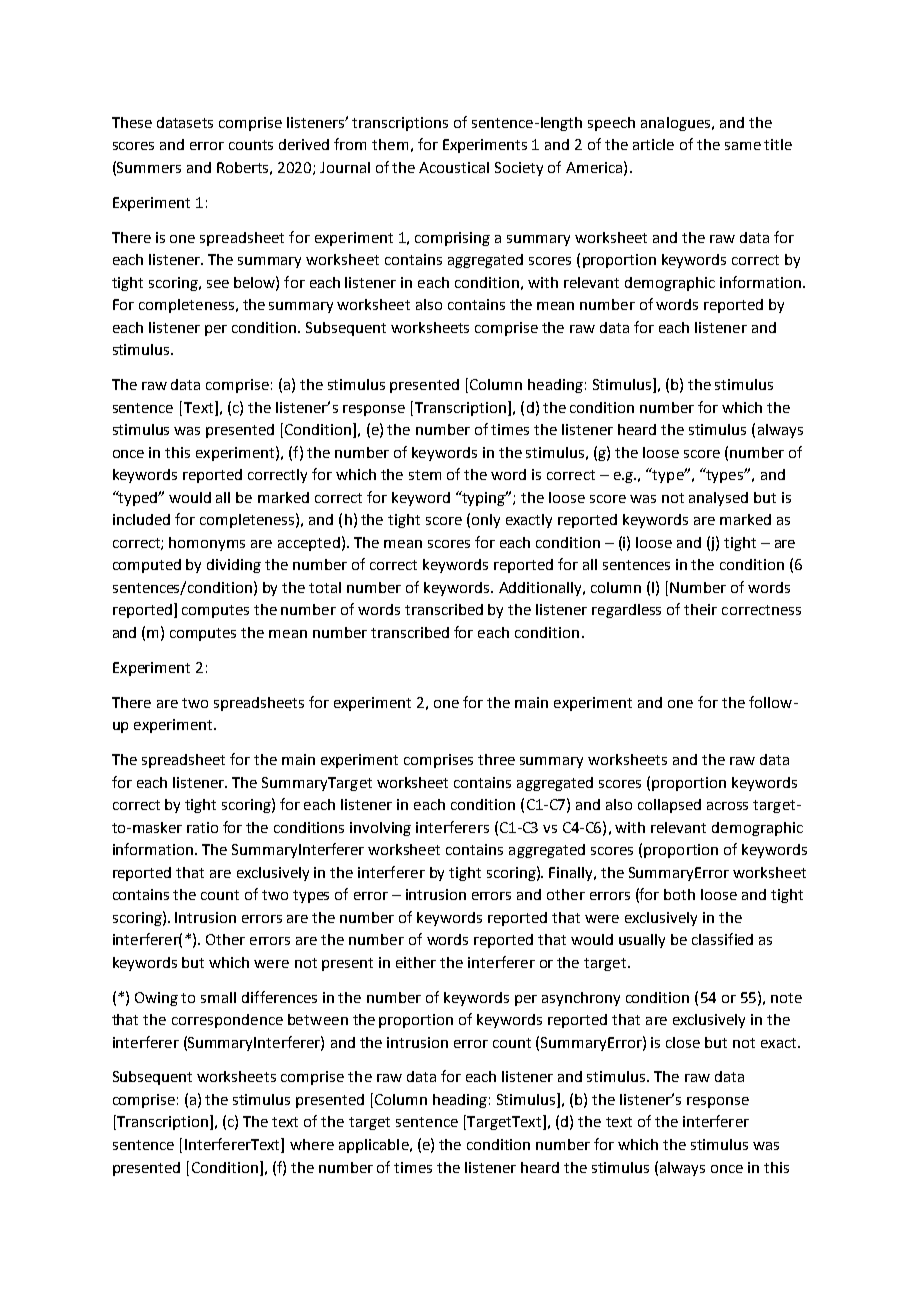 This document has width=924, height=1307. What do you see at coordinates (718, 499) in the document?
I see `analysed` at bounding box center [718, 499].
